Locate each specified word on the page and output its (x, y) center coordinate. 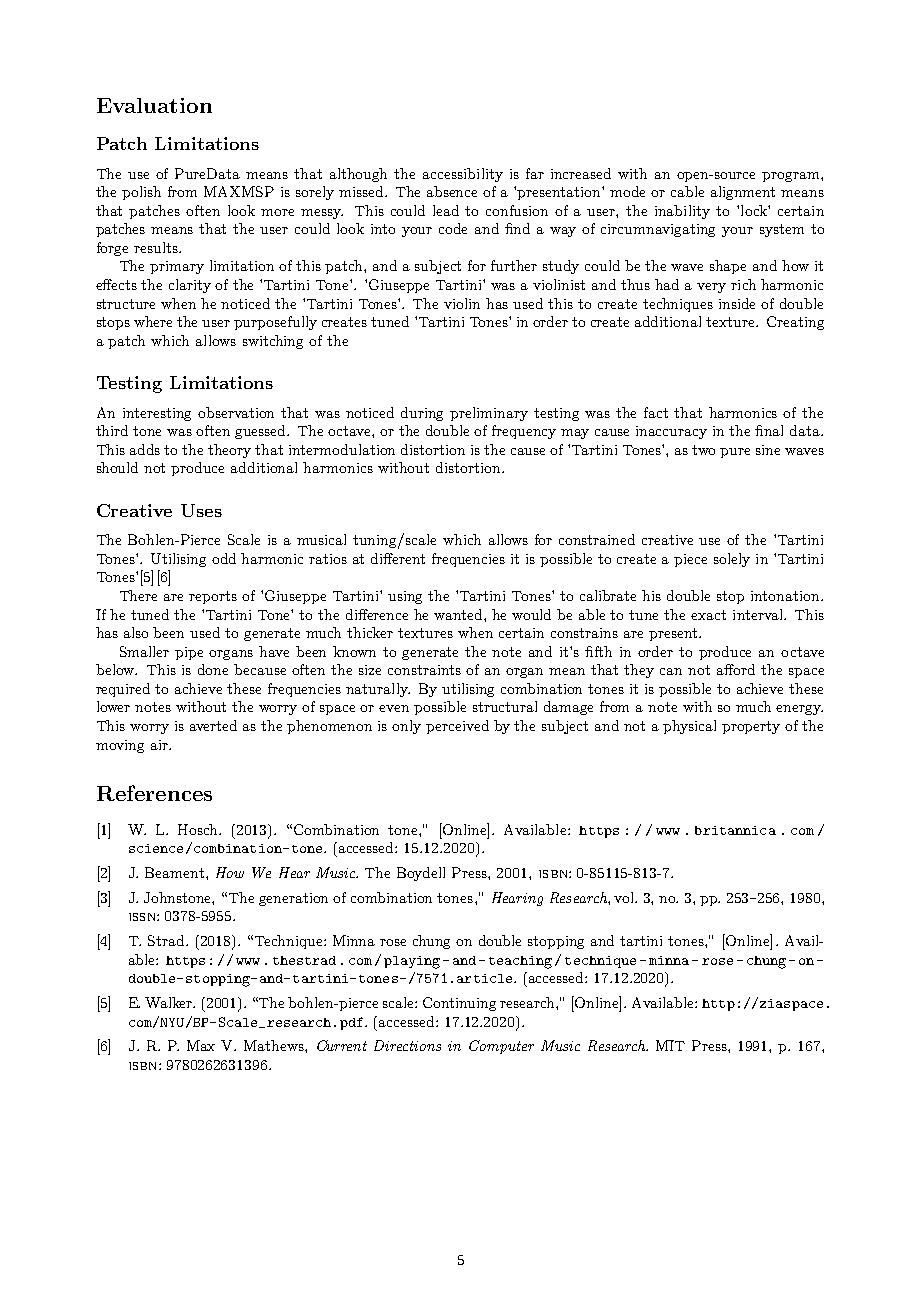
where (153, 321)
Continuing (459, 1004)
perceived (457, 727)
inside (737, 303)
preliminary (489, 414)
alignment (743, 193)
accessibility (463, 175)
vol (625, 897)
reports (213, 597)
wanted (459, 614)
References (154, 793)
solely (732, 560)
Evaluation (154, 105)
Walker (170, 1002)
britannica (735, 830)
